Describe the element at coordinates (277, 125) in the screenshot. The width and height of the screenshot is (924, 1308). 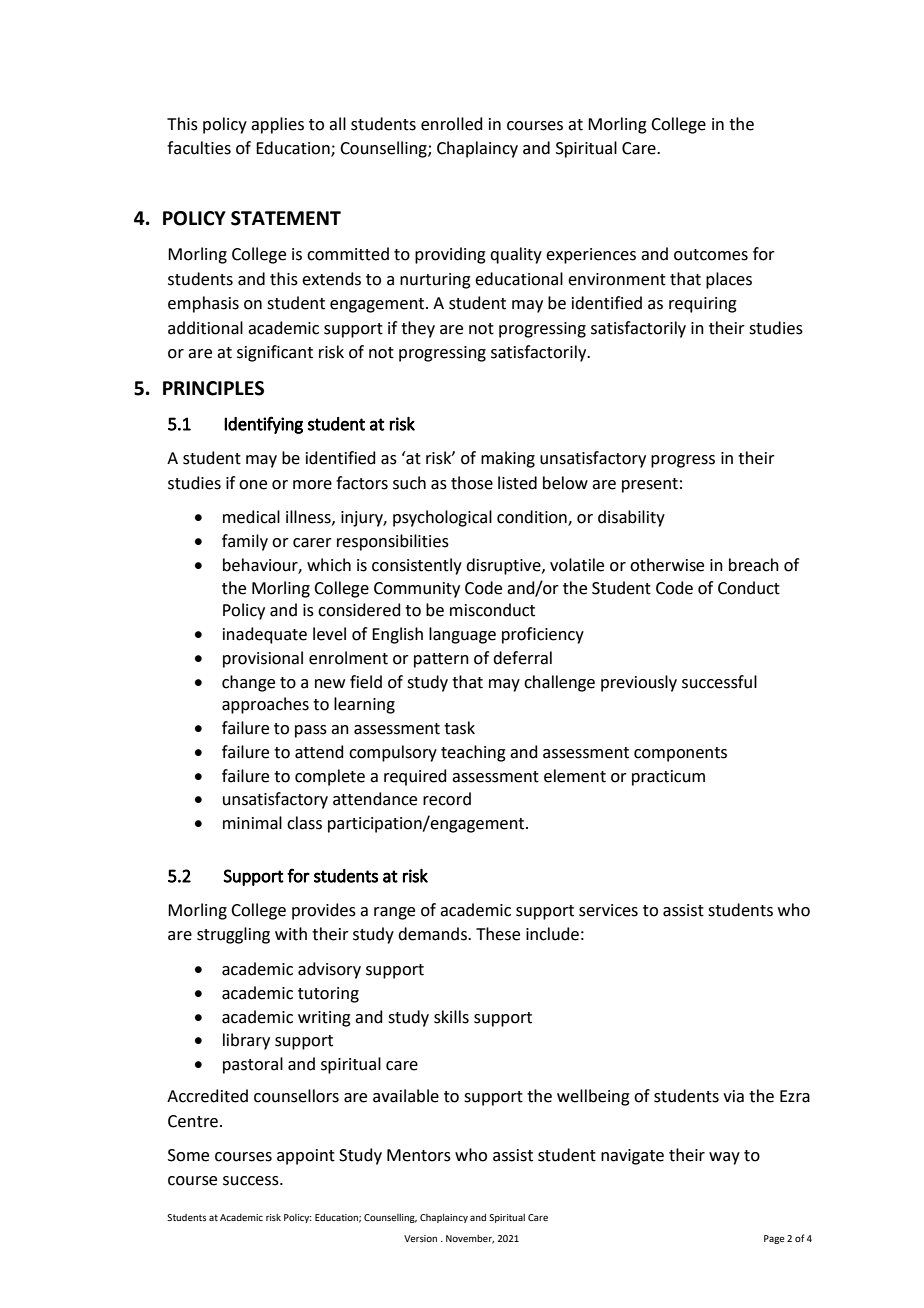
I see `applies` at that location.
